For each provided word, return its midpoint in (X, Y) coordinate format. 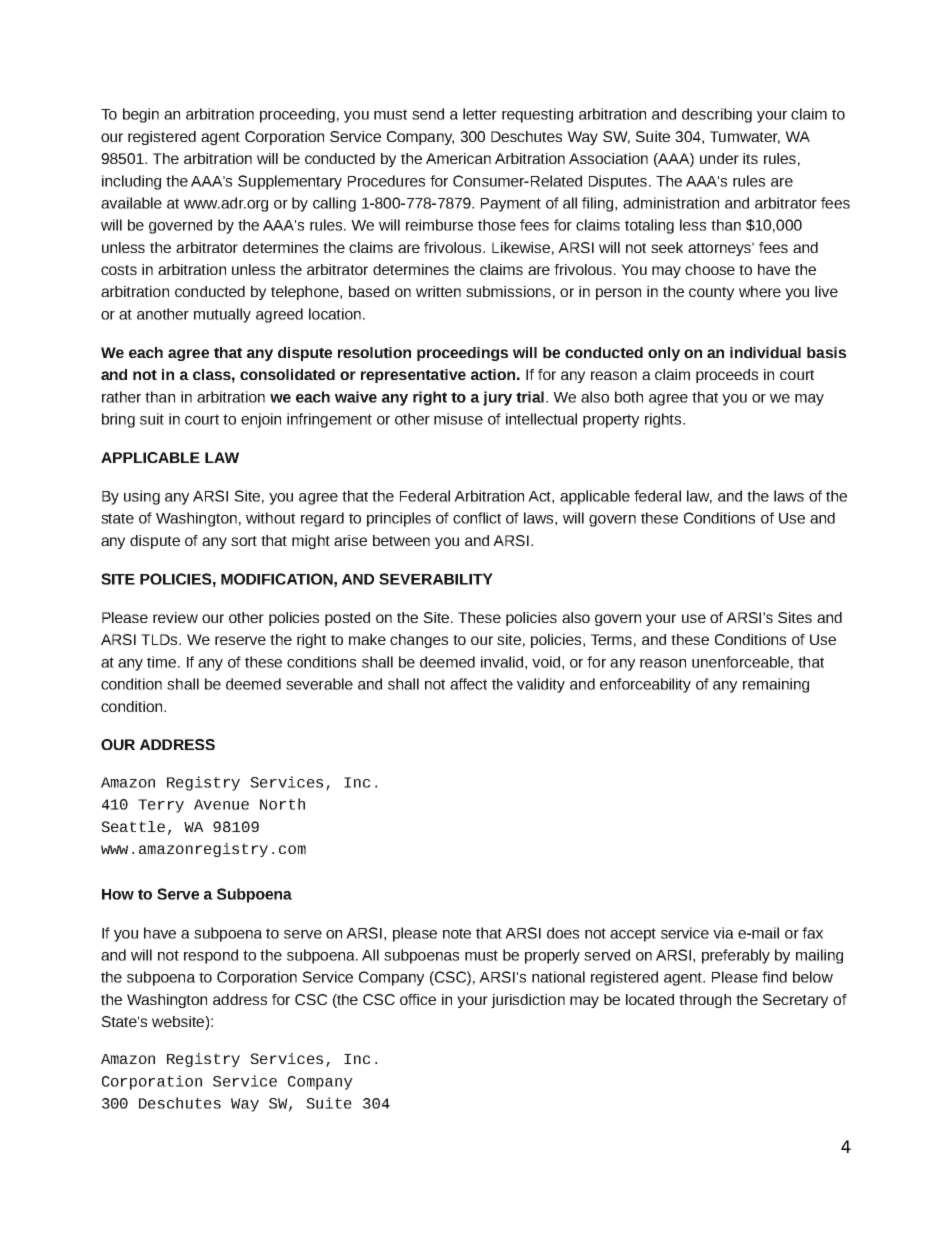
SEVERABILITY (436, 579)
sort (244, 541)
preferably (736, 956)
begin (141, 115)
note (457, 933)
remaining (776, 685)
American (458, 158)
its (750, 158)
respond (211, 956)
